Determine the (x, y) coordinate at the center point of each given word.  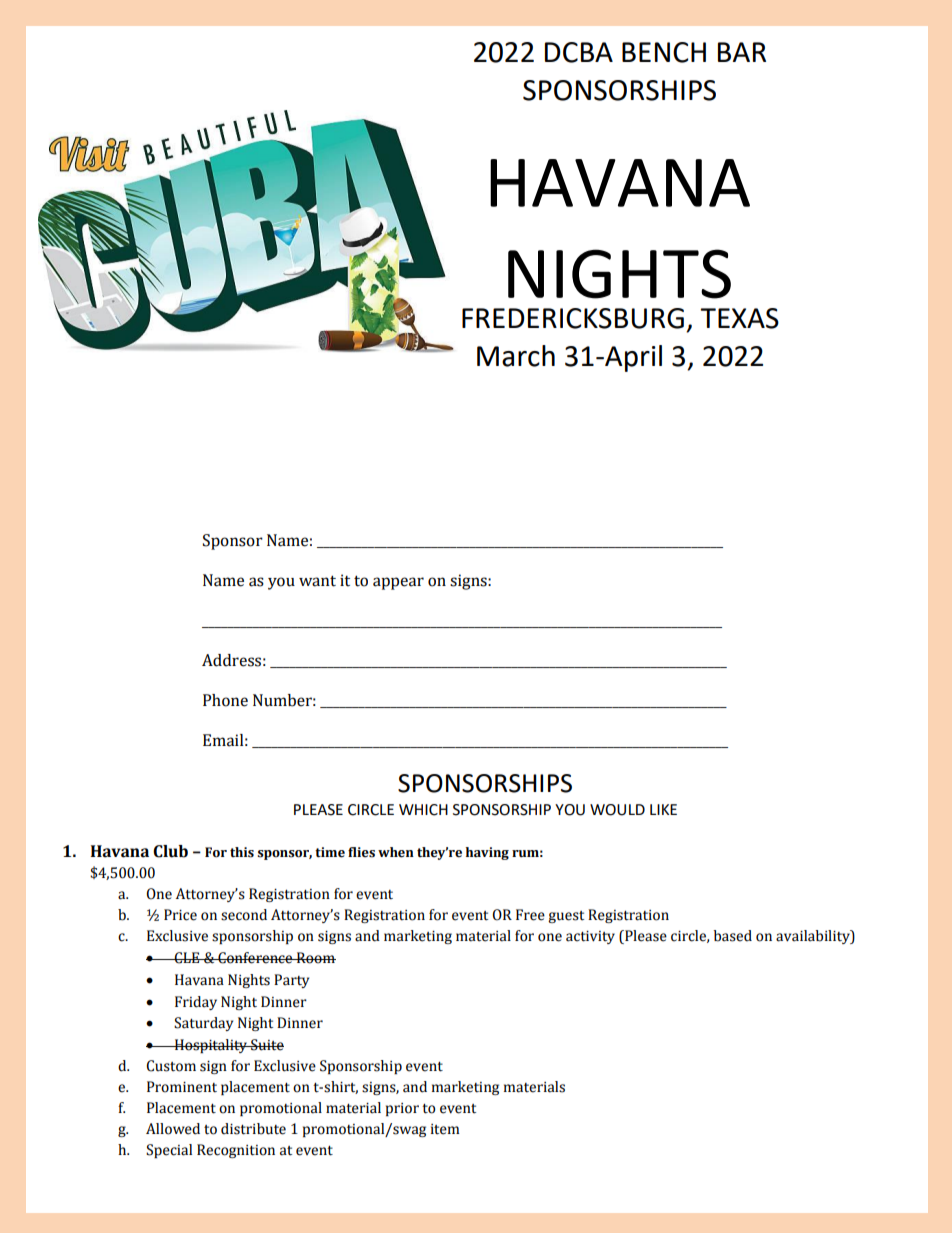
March (516, 356)
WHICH (423, 810)
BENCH (664, 52)
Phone (225, 700)
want (317, 581)
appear (398, 583)
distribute (253, 1129)
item (445, 1129)
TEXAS (739, 318)
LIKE (663, 809)
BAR (742, 52)
